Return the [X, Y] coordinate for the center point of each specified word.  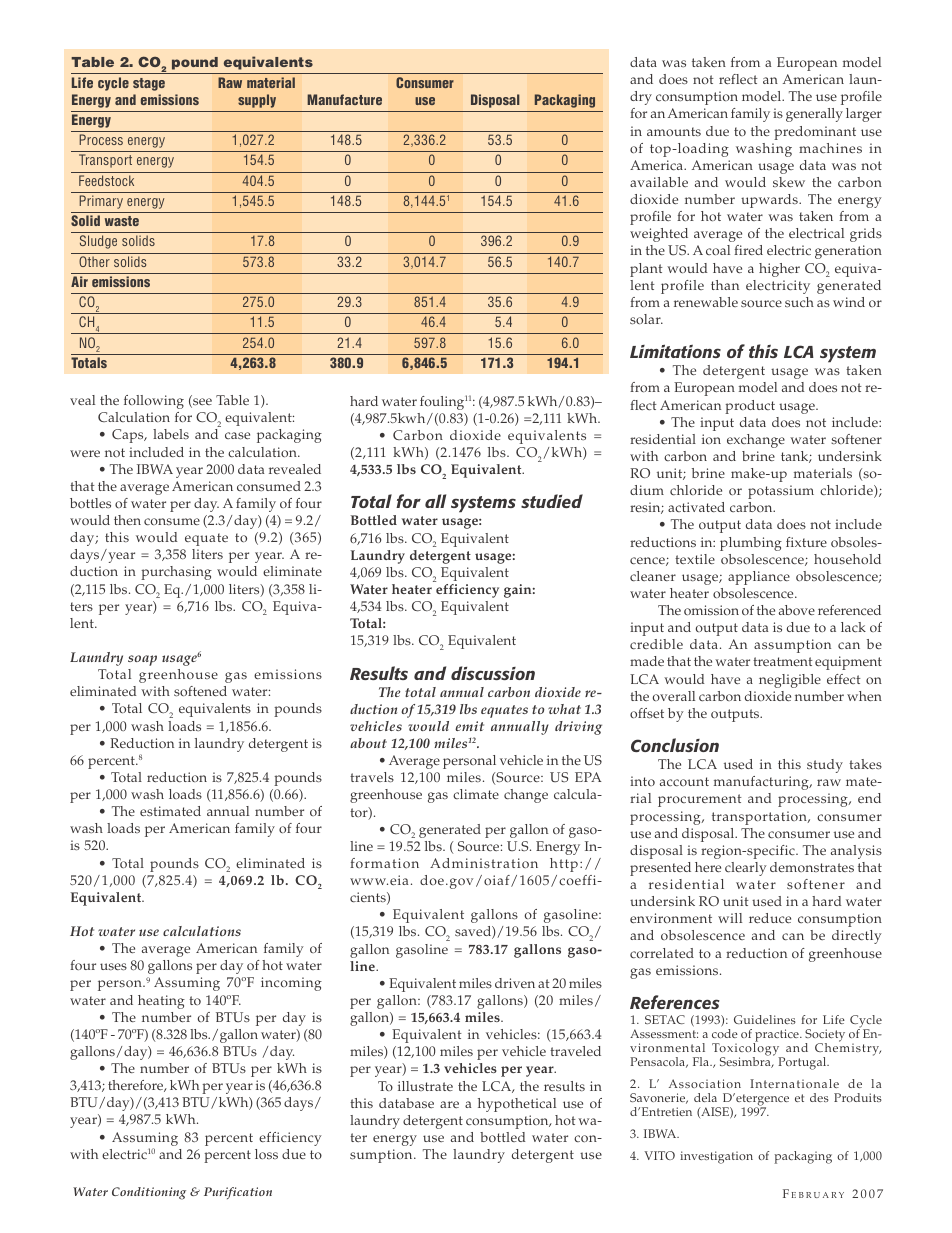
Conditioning [149, 1193]
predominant [815, 133]
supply [257, 101]
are [449, 1104]
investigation [716, 1157]
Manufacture [344, 99]
